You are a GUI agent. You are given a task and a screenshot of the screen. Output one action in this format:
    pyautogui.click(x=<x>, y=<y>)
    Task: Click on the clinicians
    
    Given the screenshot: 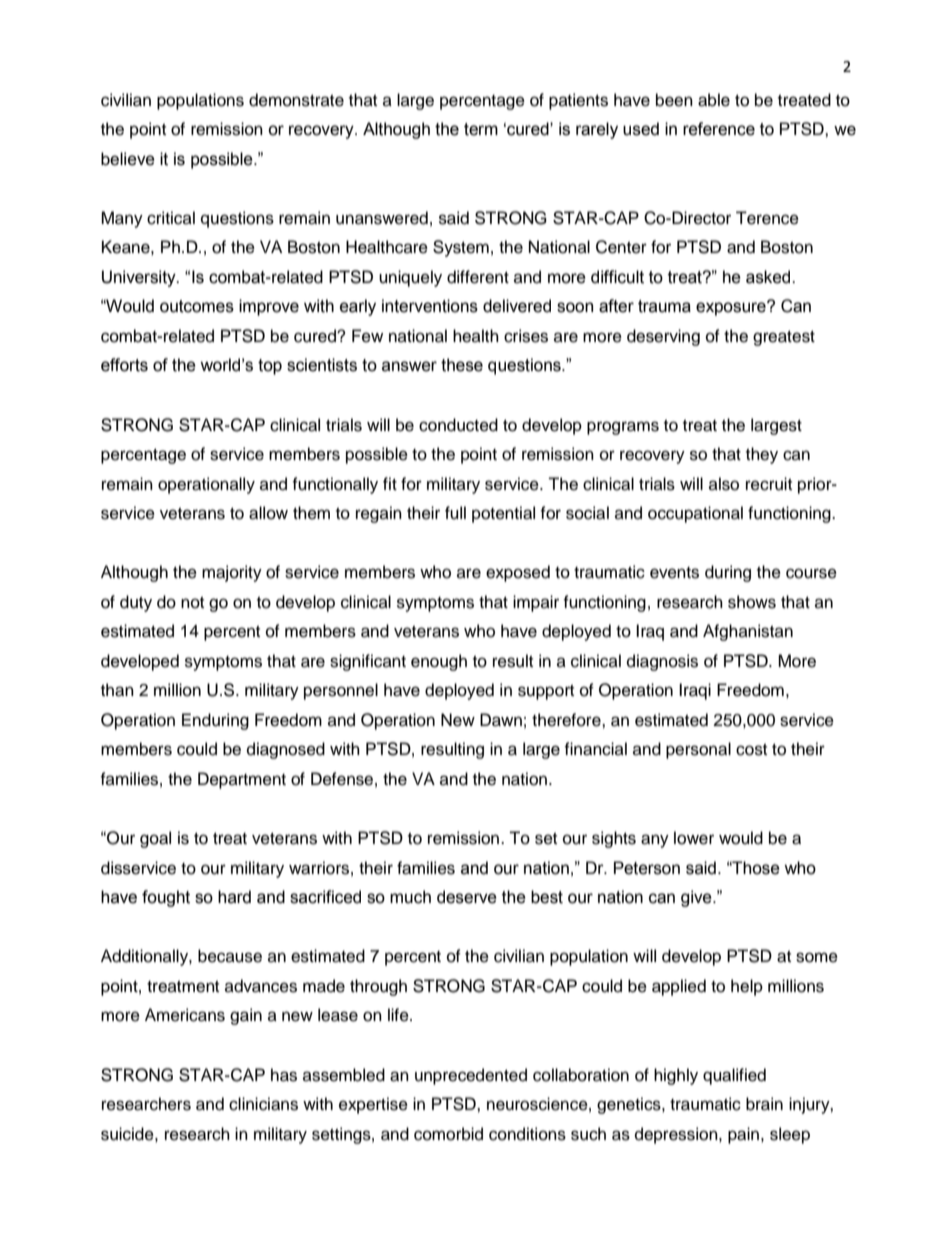 What is the action you would take?
    pyautogui.click(x=263, y=1104)
